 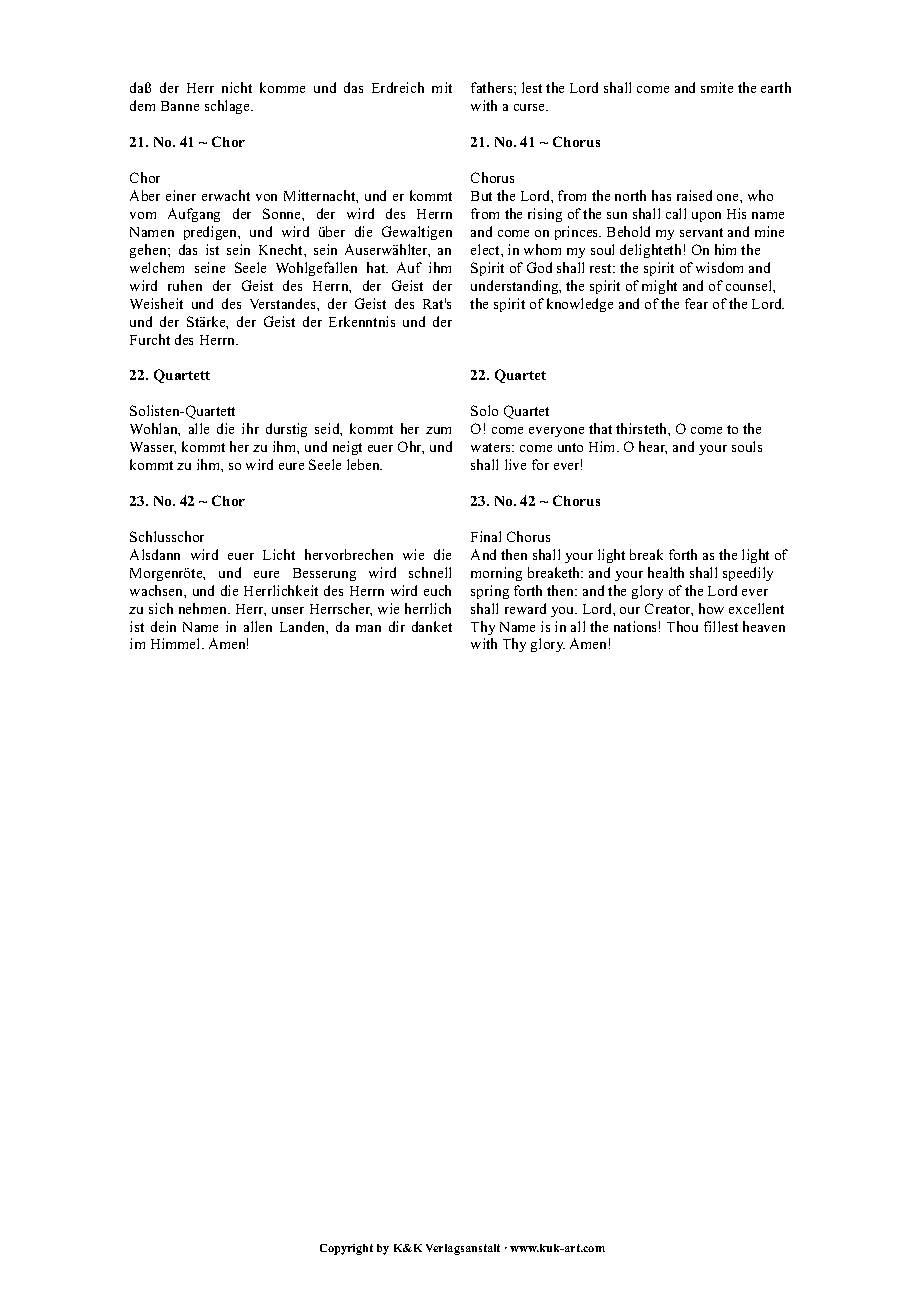 What do you see at coordinates (493, 87) in the document?
I see `fathers` at bounding box center [493, 87].
